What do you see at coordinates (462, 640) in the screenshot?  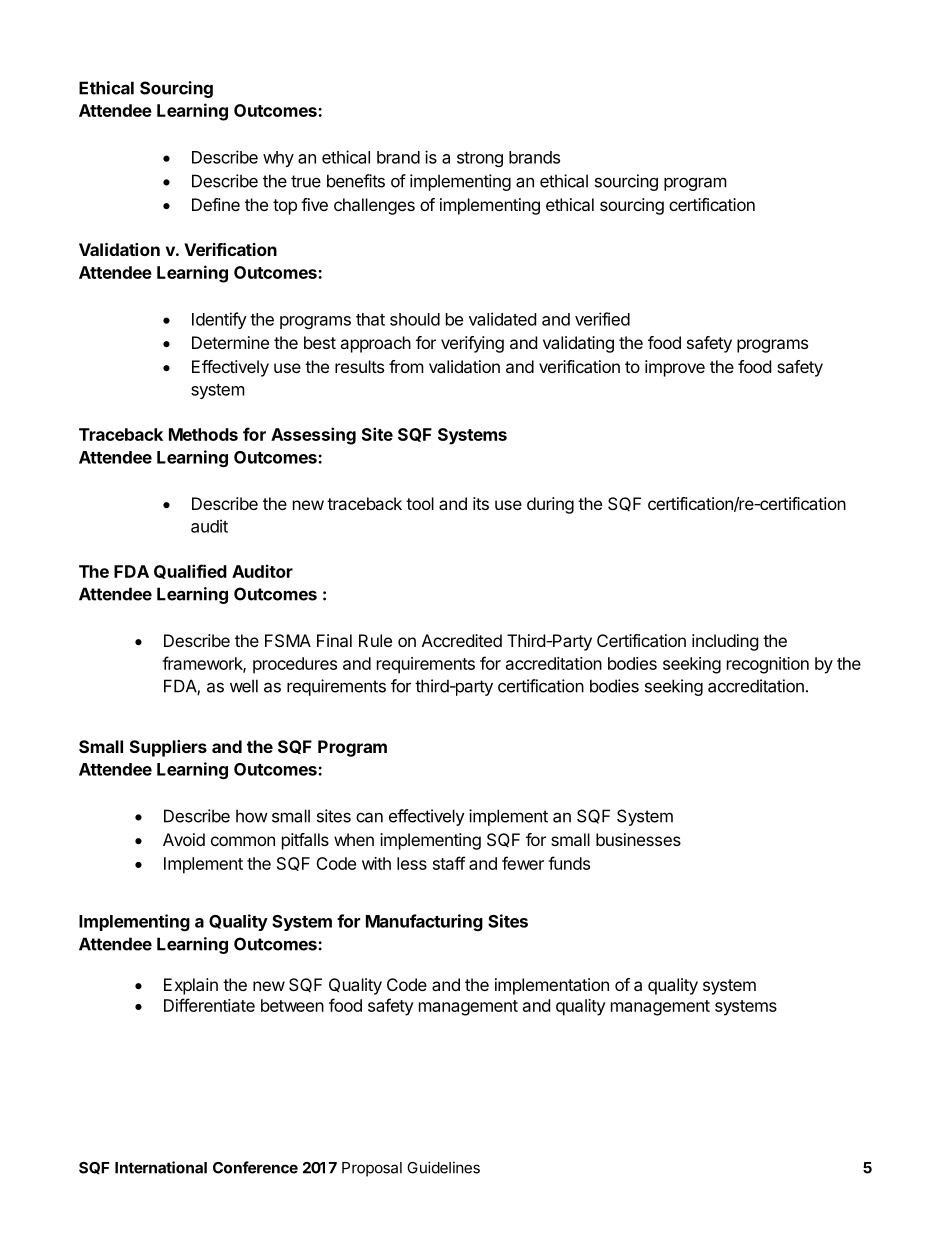 I see `Accredited` at bounding box center [462, 640].
